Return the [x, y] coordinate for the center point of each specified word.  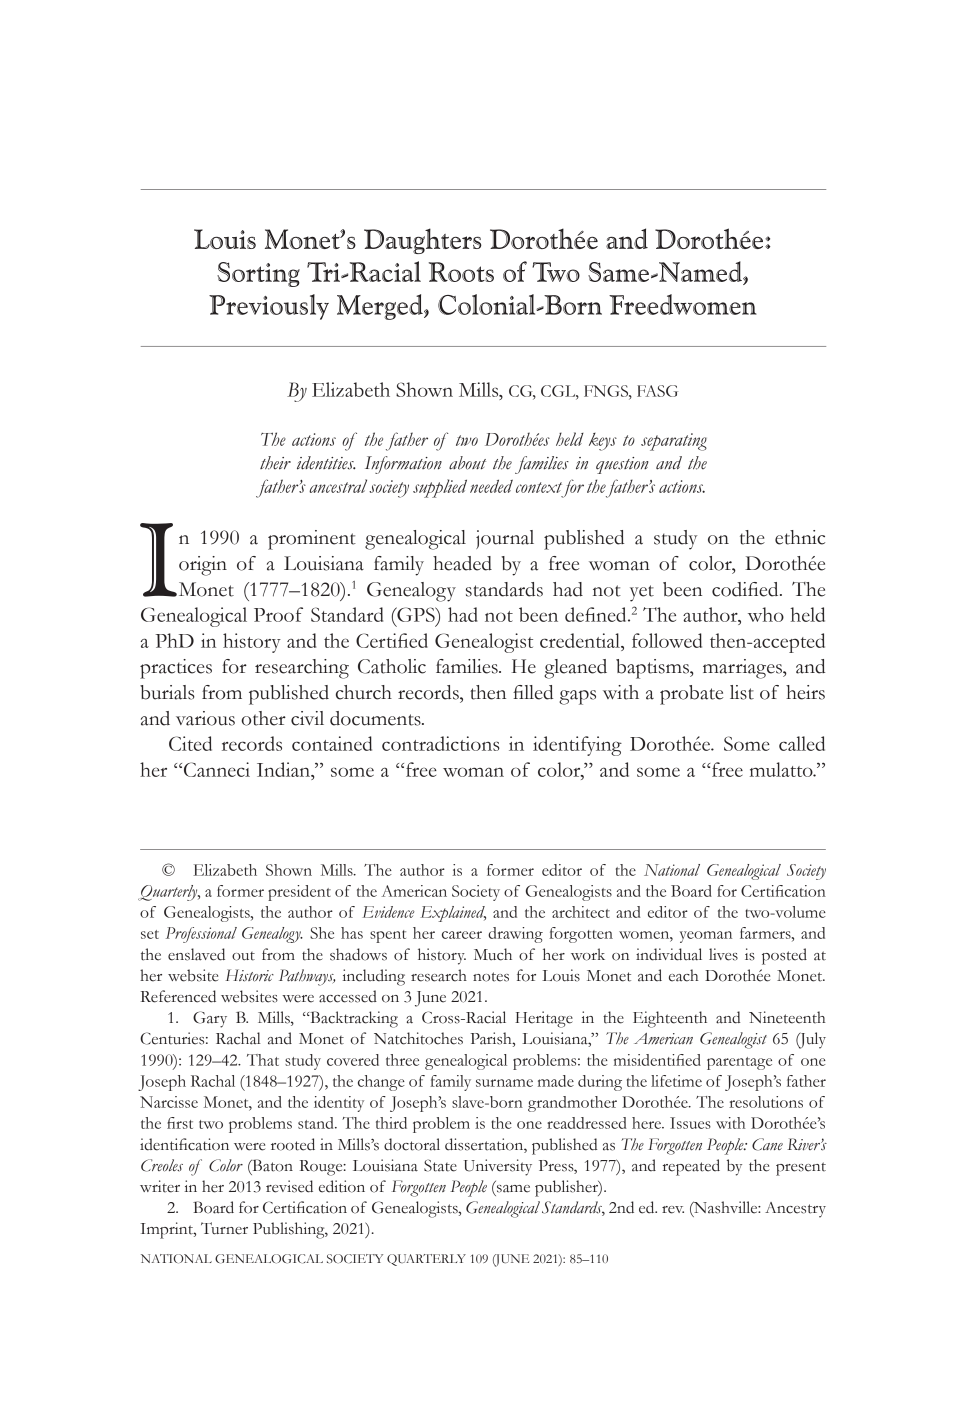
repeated [691, 1167]
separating [674, 442]
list [742, 692]
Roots [461, 272]
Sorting [258, 274]
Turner [224, 1228]
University [498, 1167]
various [205, 718]
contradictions [441, 743]
